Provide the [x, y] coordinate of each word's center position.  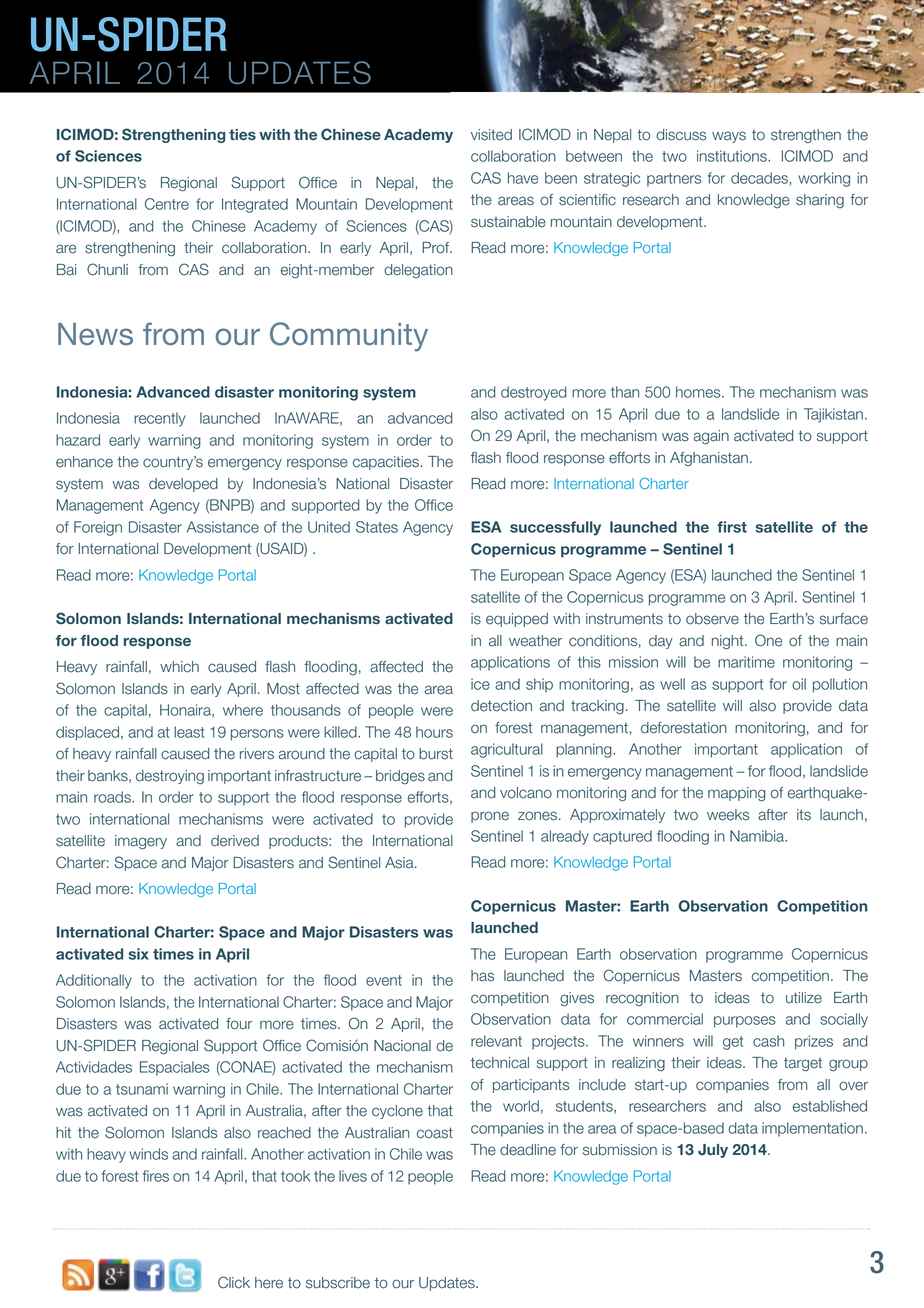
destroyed [533, 393]
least [189, 732]
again [711, 437]
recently [159, 419]
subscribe [338, 1283]
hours [434, 732]
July [713, 1151]
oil [799, 684]
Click [234, 1282]
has [482, 976]
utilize [804, 998]
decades [759, 178]
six [138, 954]
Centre [167, 204]
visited [491, 135]
